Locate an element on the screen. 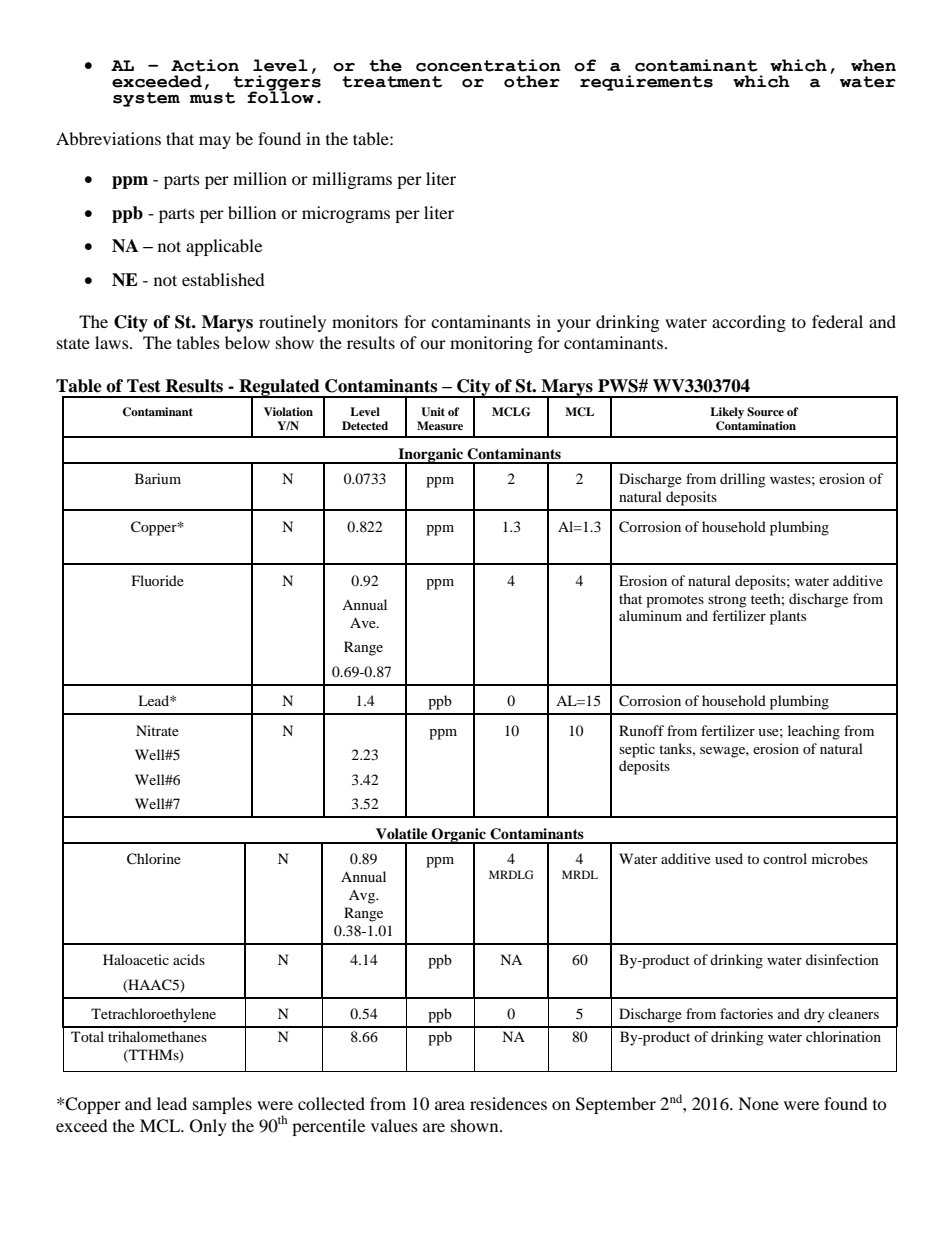  Contamination is located at coordinates (756, 426).
